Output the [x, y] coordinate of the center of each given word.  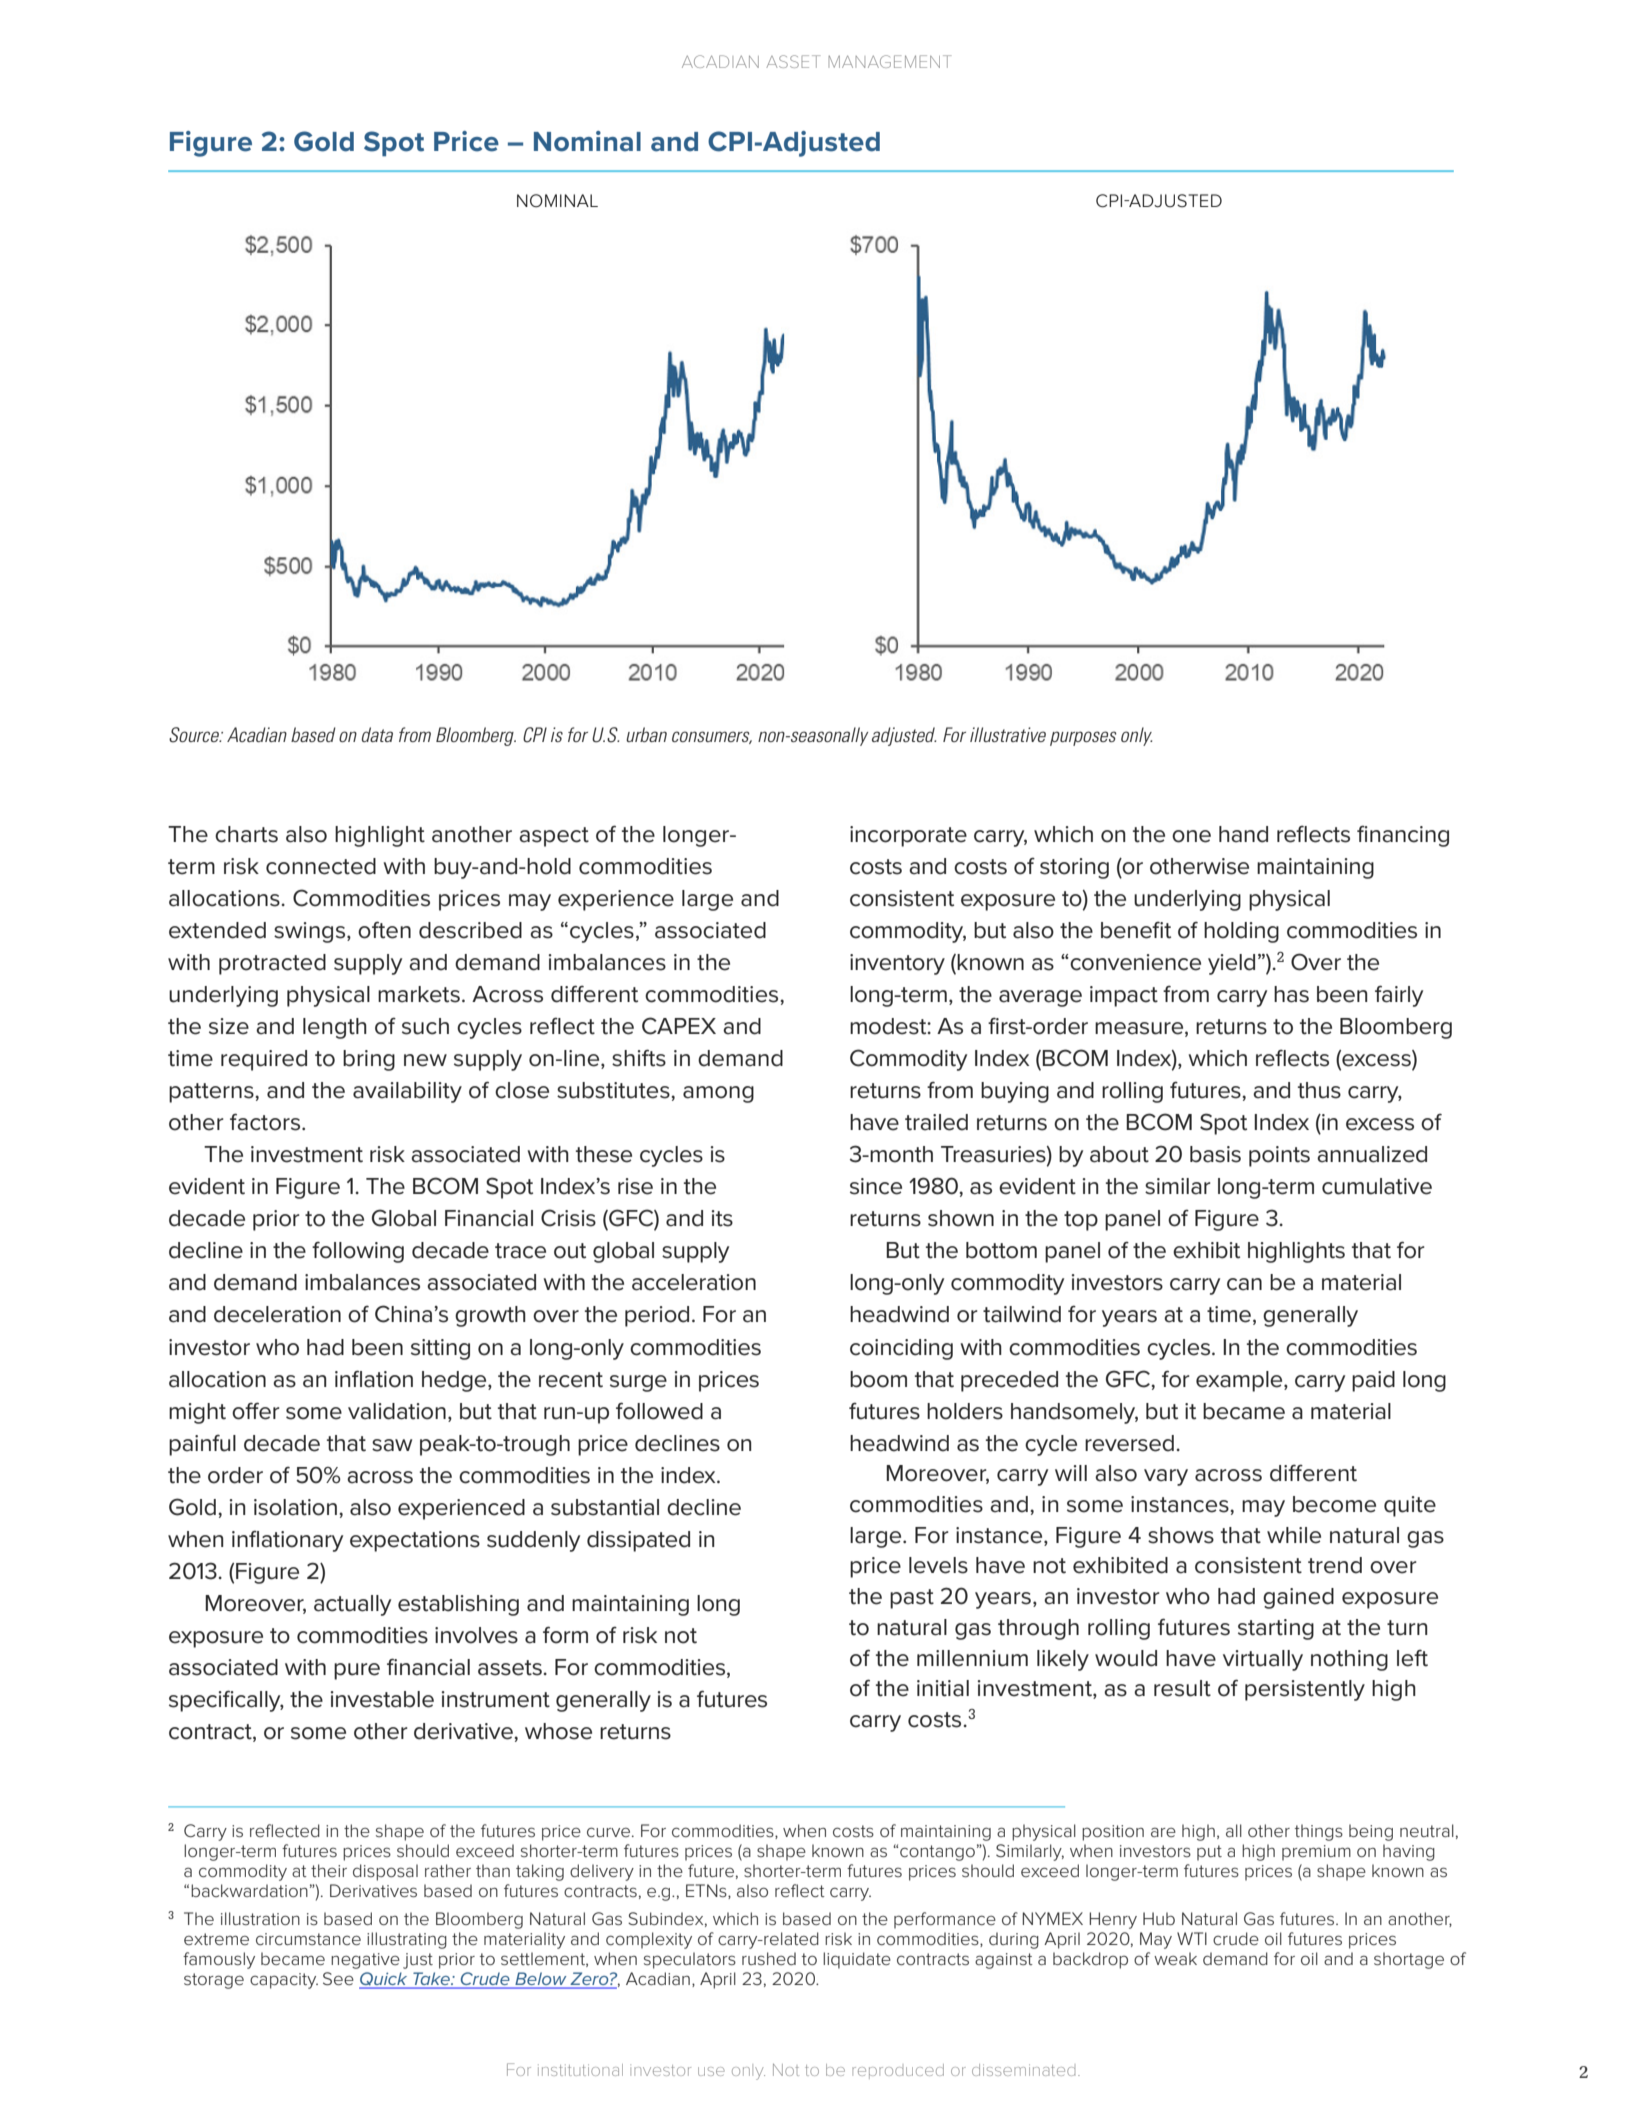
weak [1175, 1958]
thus [1319, 1090]
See [338, 1978]
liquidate [857, 1960]
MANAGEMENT [889, 61]
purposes [1083, 738]
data [377, 734]
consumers [712, 737]
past [912, 1599]
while [1294, 1535]
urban [646, 734]
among [718, 1094]
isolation [295, 1507]
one [1191, 836]
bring [369, 1060]
